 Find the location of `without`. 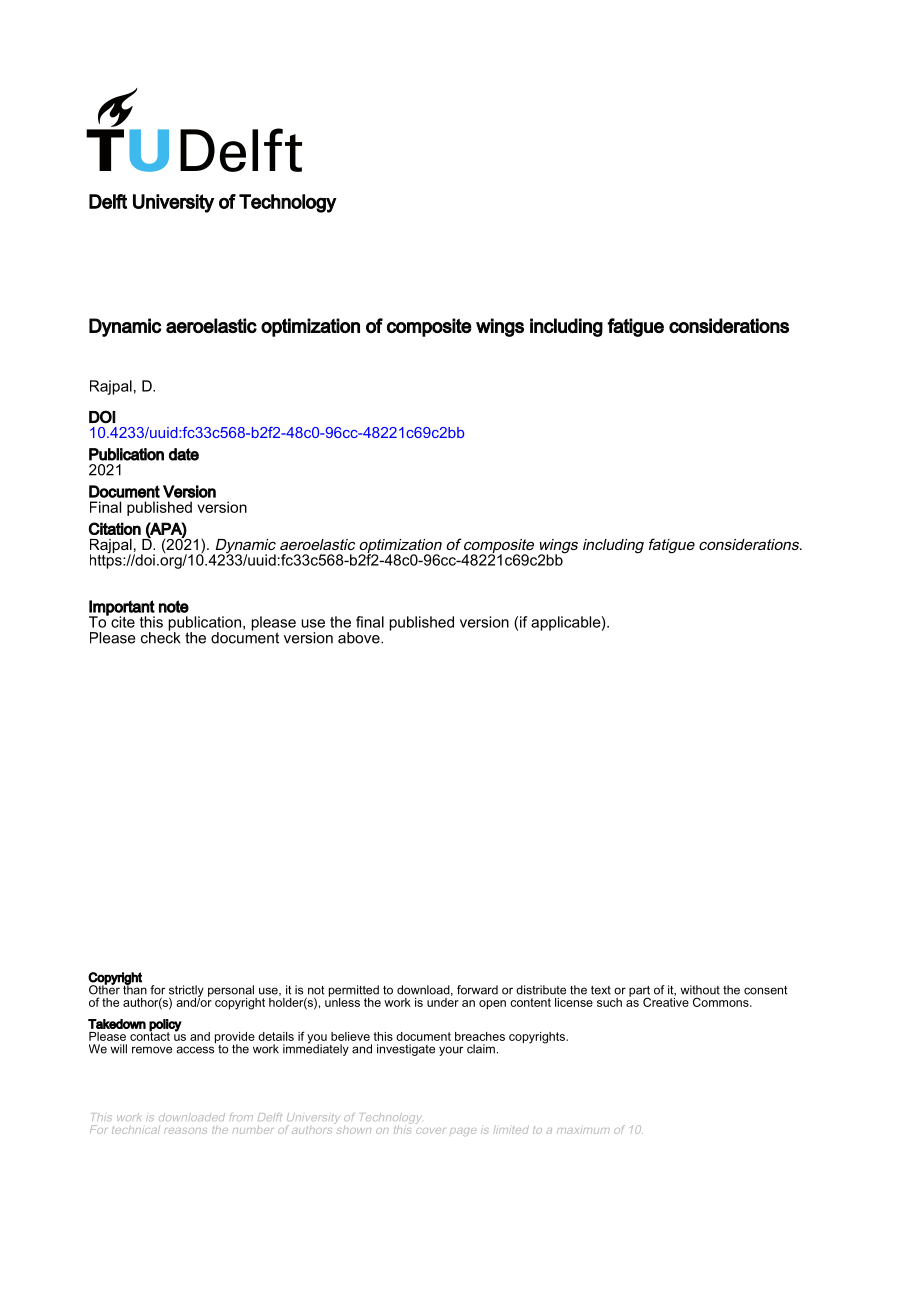

without is located at coordinates (700, 990).
